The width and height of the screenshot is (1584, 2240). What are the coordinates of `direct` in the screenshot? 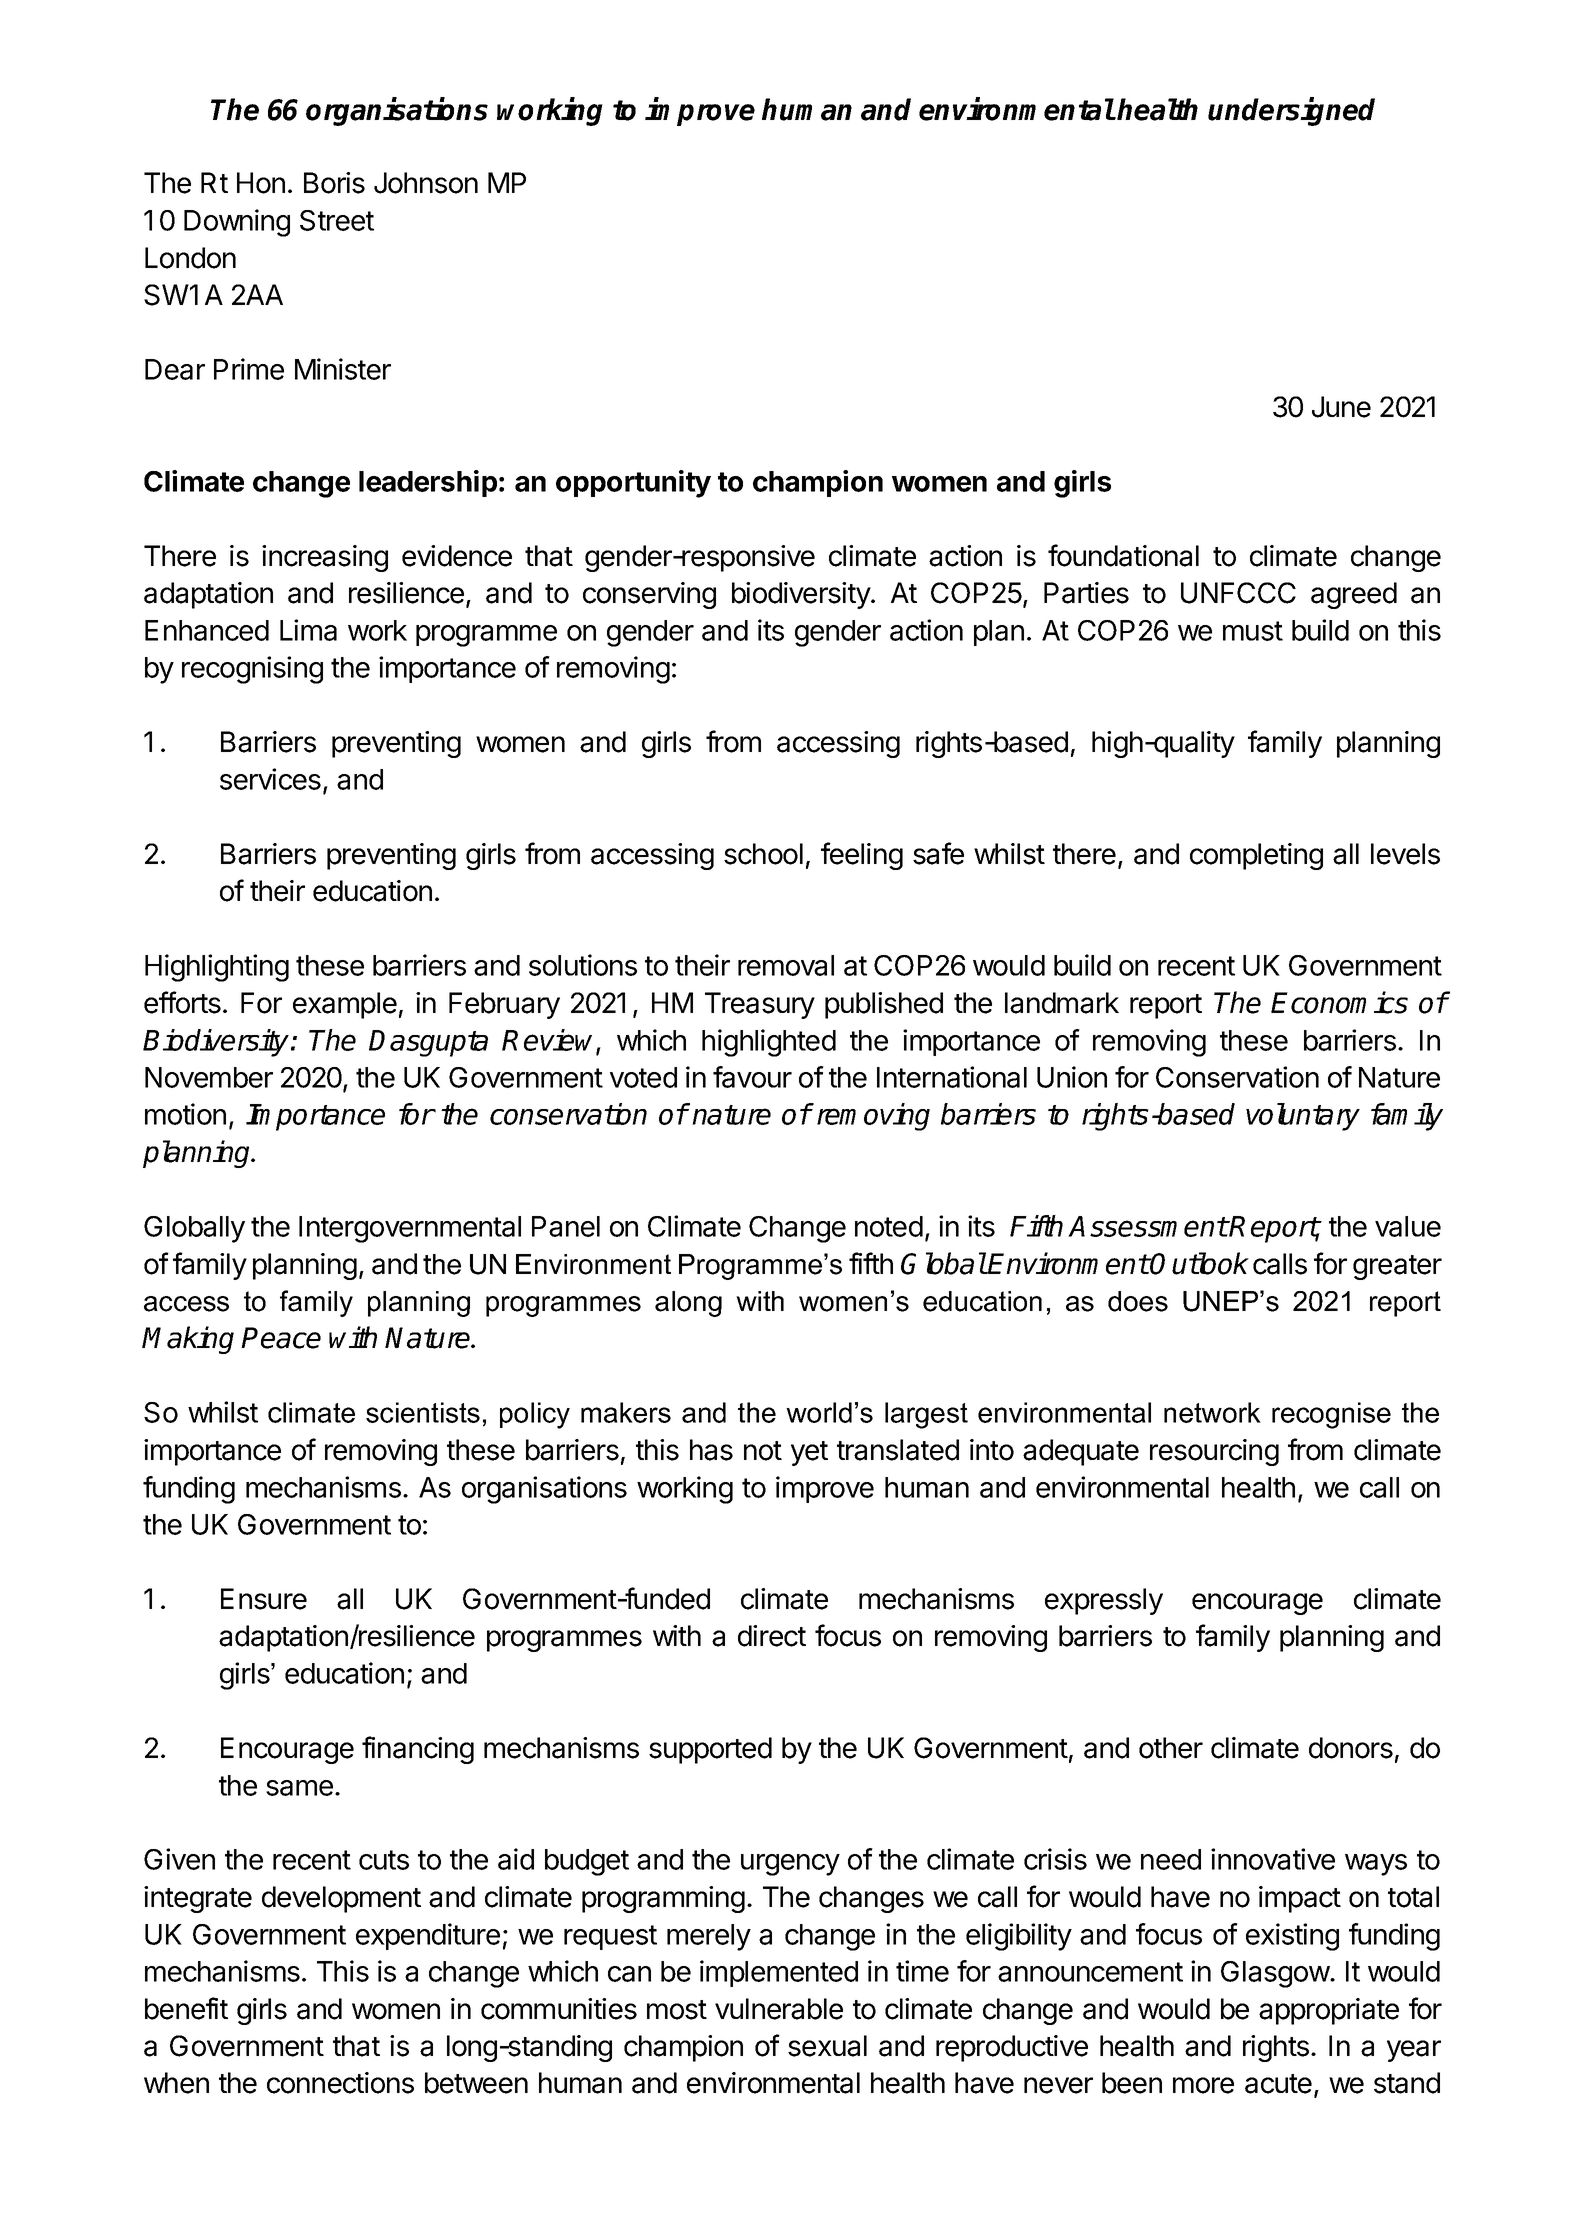 It's located at (772, 1636).
